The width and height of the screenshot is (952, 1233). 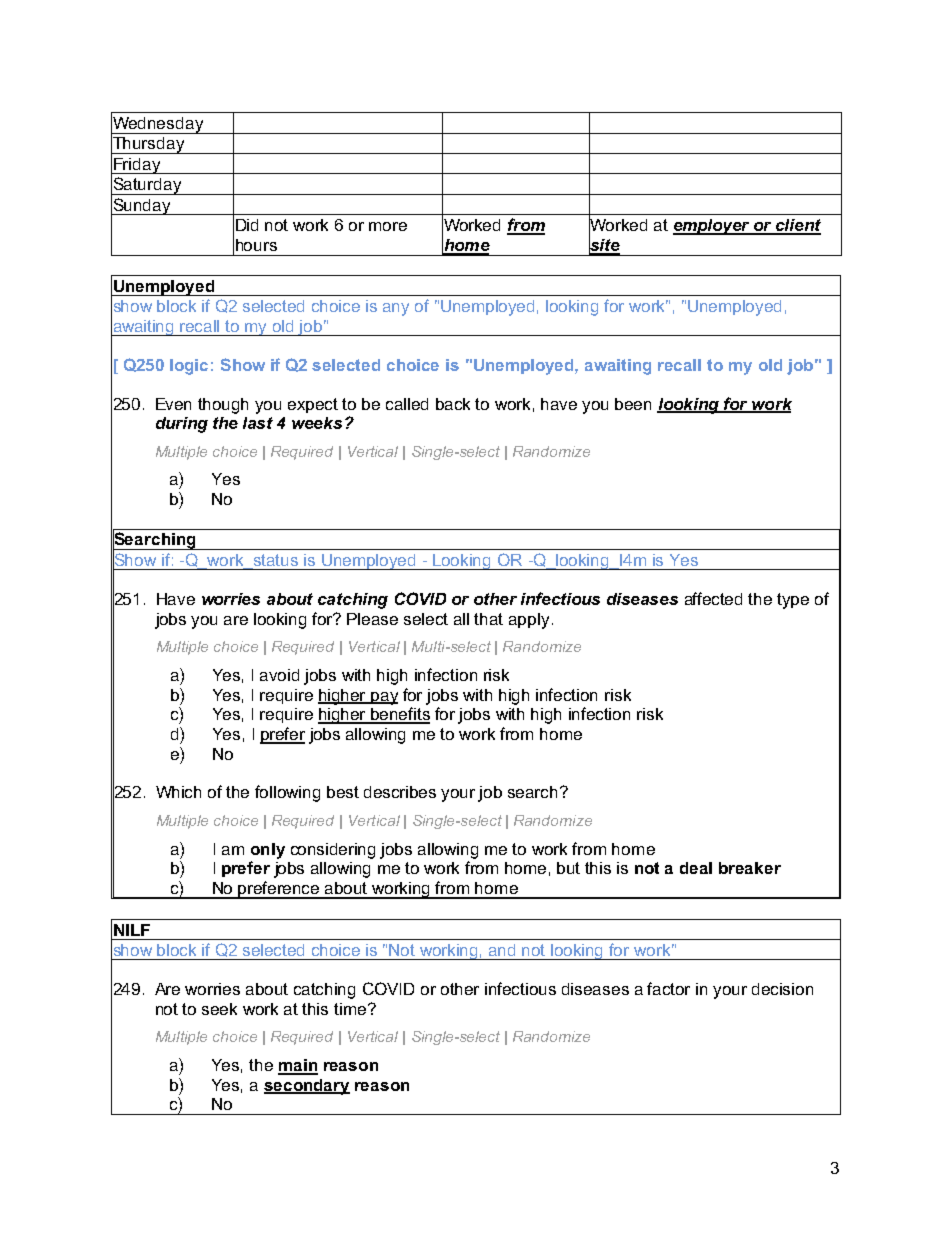 I want to click on secondary, so click(x=307, y=1087).
